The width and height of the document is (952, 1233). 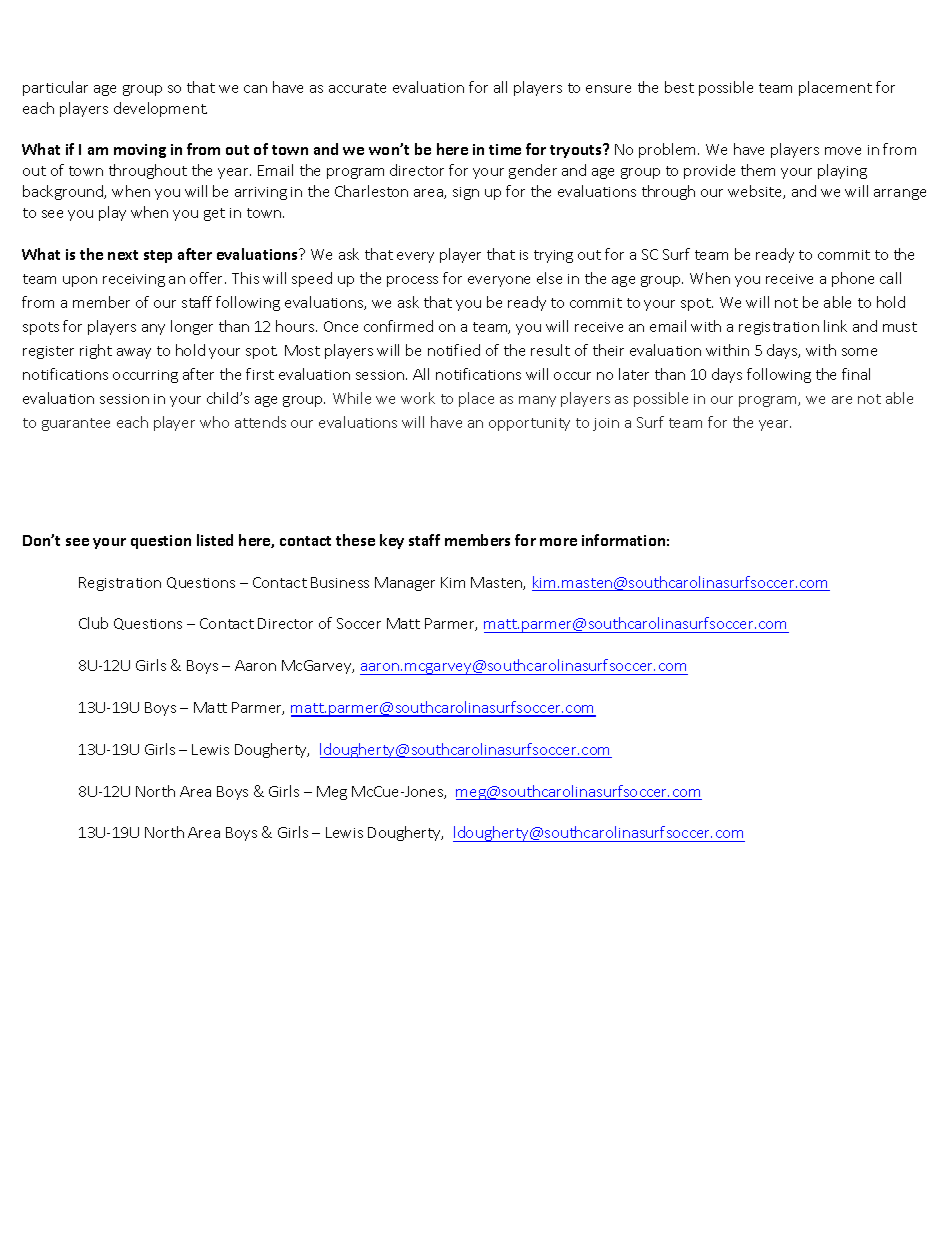 What do you see at coordinates (454, 350) in the document?
I see `notified` at bounding box center [454, 350].
